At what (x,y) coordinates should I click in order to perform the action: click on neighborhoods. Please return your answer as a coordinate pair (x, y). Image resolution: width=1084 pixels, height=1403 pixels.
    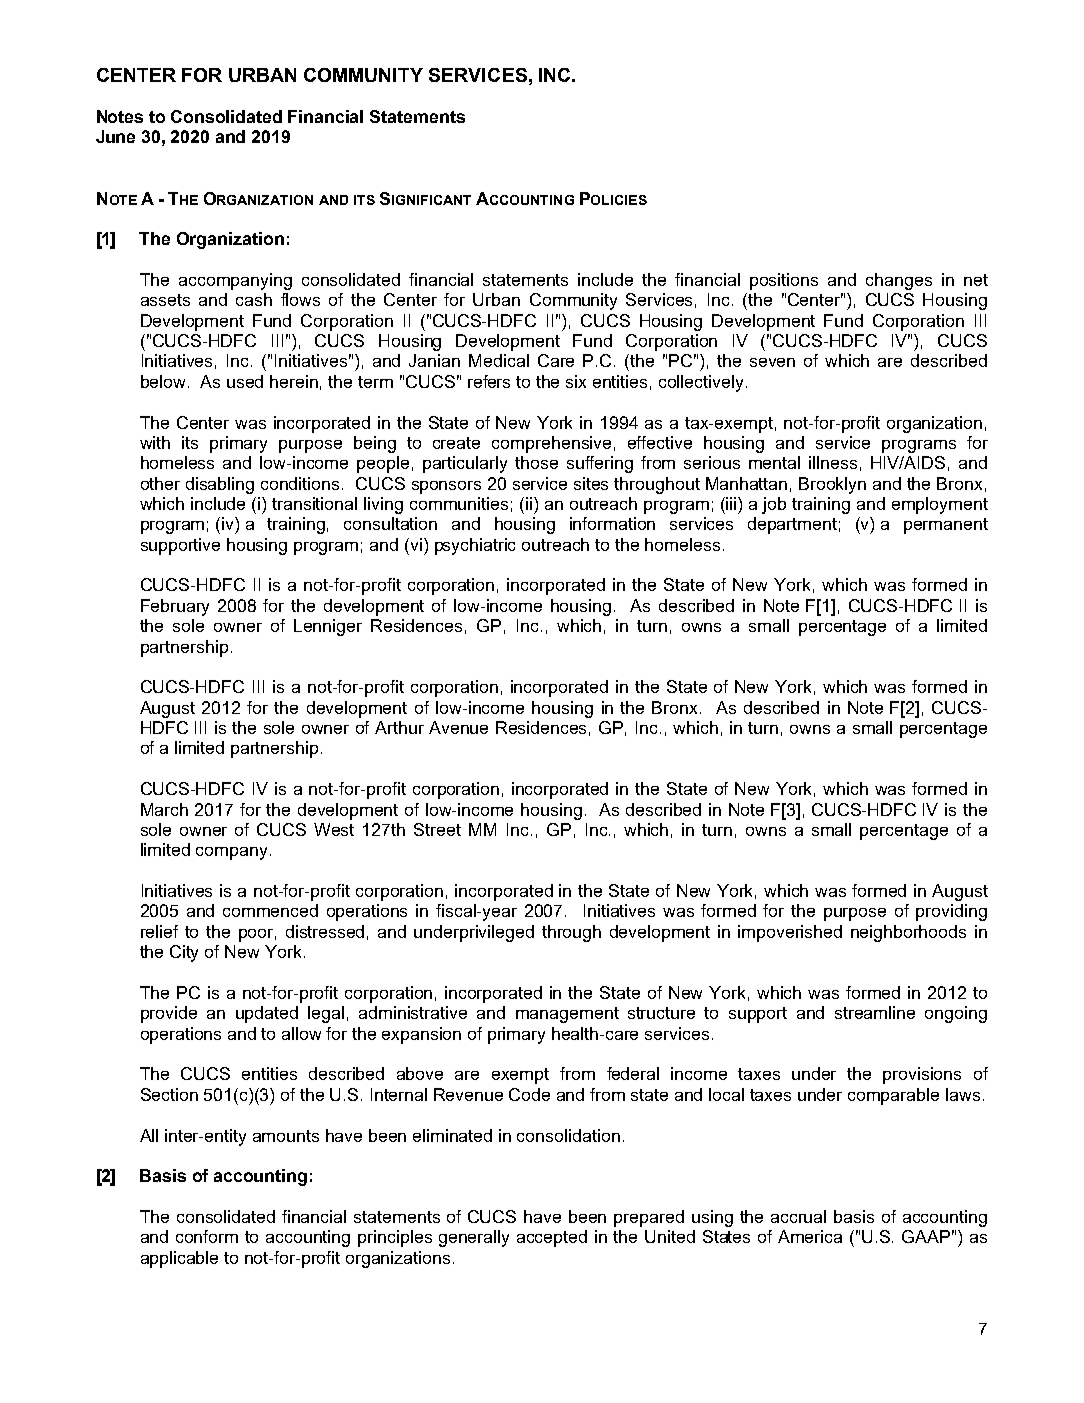
    Looking at the image, I should click on (908, 933).
